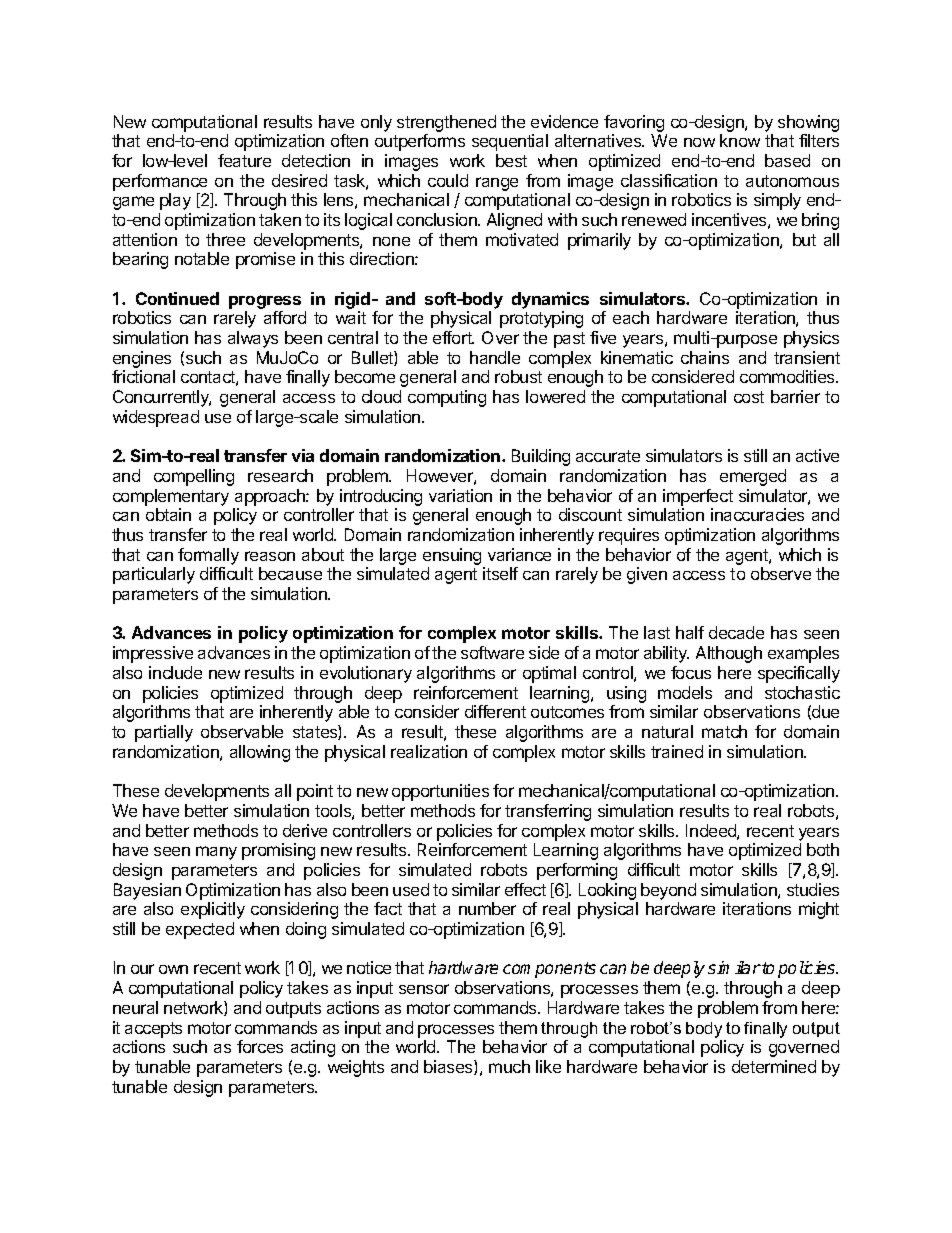  What do you see at coordinates (500, 573) in the screenshot?
I see `itself` at bounding box center [500, 573].
